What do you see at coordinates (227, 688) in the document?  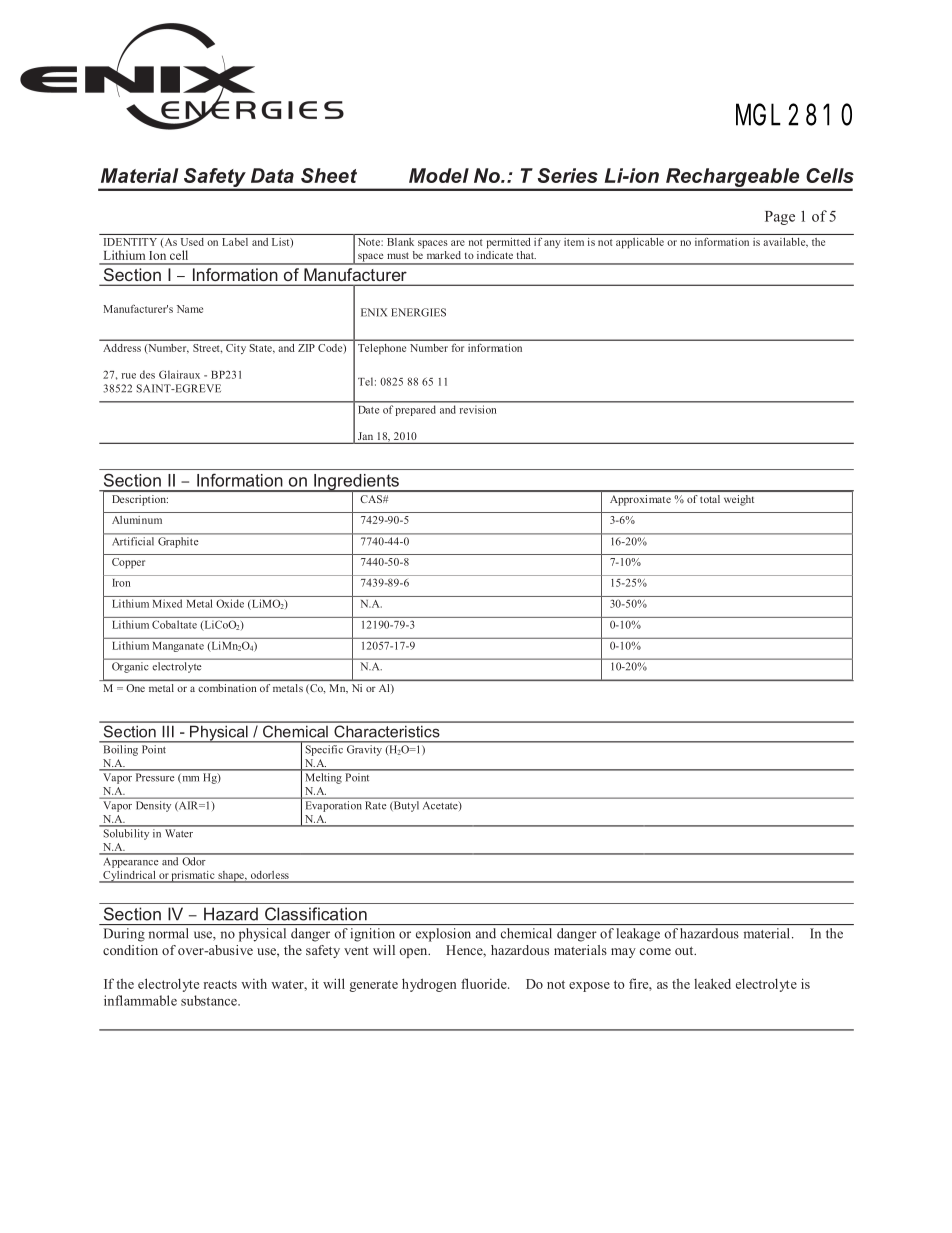 I see `combination` at bounding box center [227, 688].
